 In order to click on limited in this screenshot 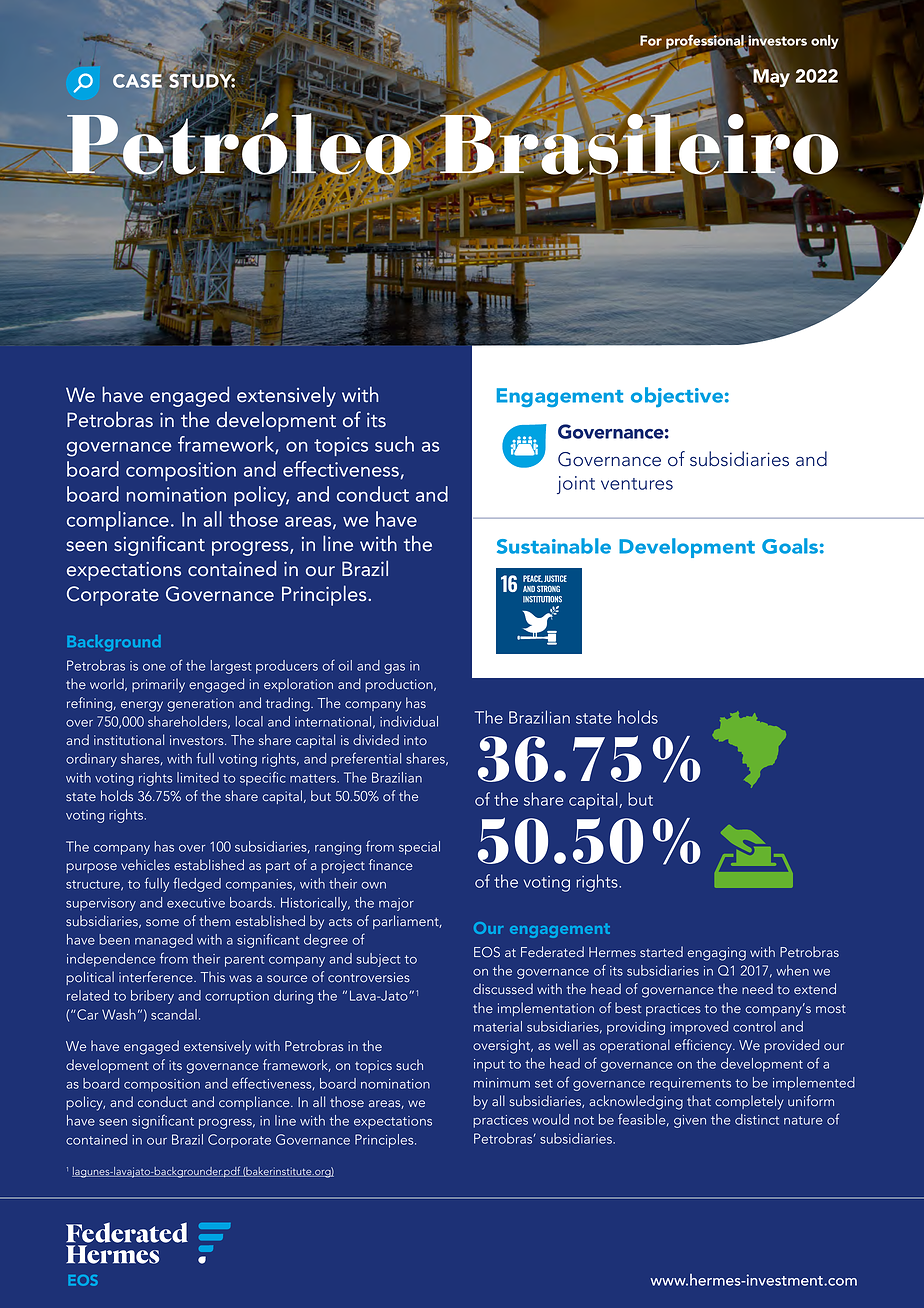, I will do `click(198, 777)`.
